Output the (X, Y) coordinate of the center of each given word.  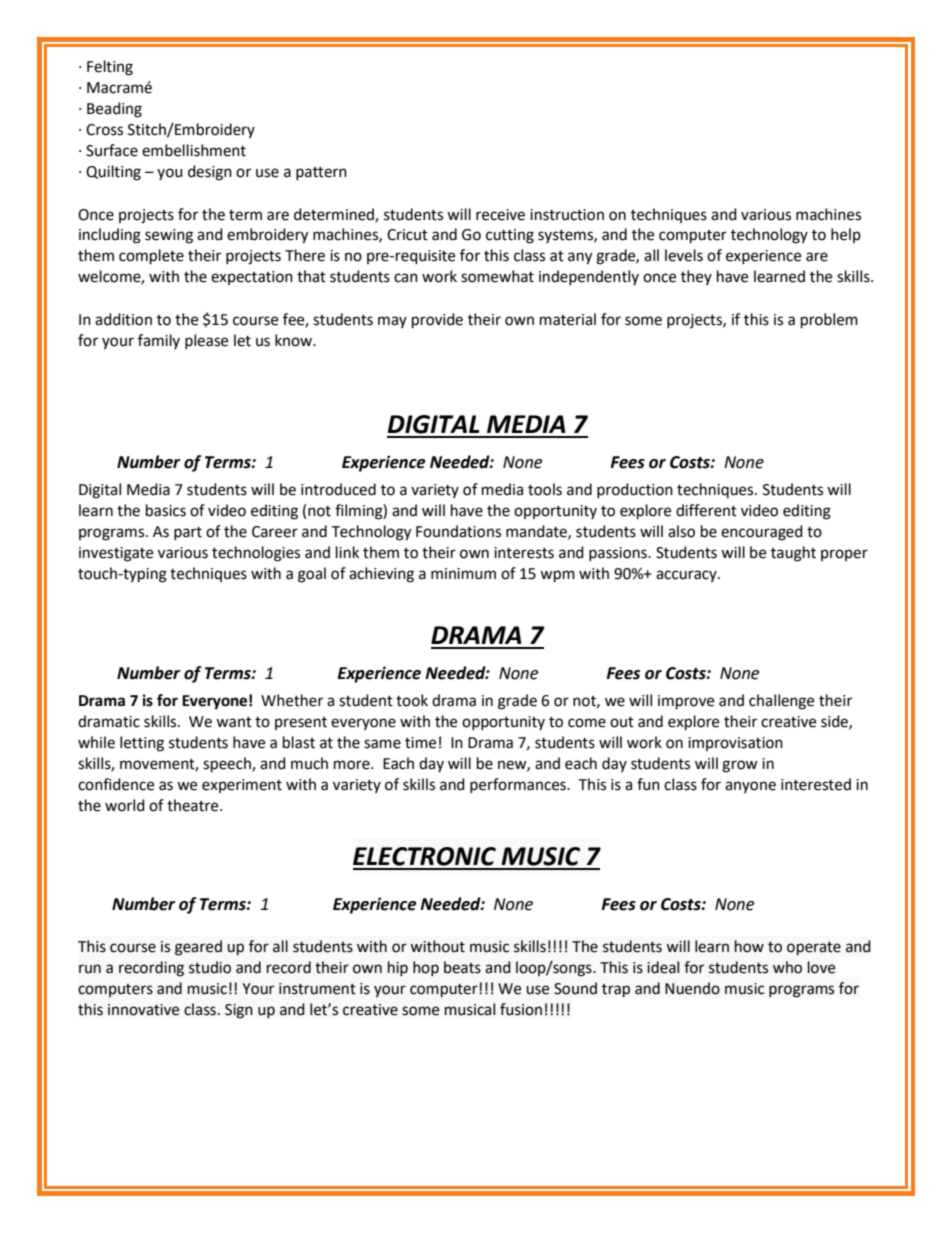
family (159, 341)
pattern (321, 173)
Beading (114, 110)
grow (740, 766)
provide (437, 321)
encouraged (762, 533)
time (420, 743)
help (846, 235)
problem (829, 321)
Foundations (458, 531)
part (188, 533)
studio (210, 967)
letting (142, 744)
